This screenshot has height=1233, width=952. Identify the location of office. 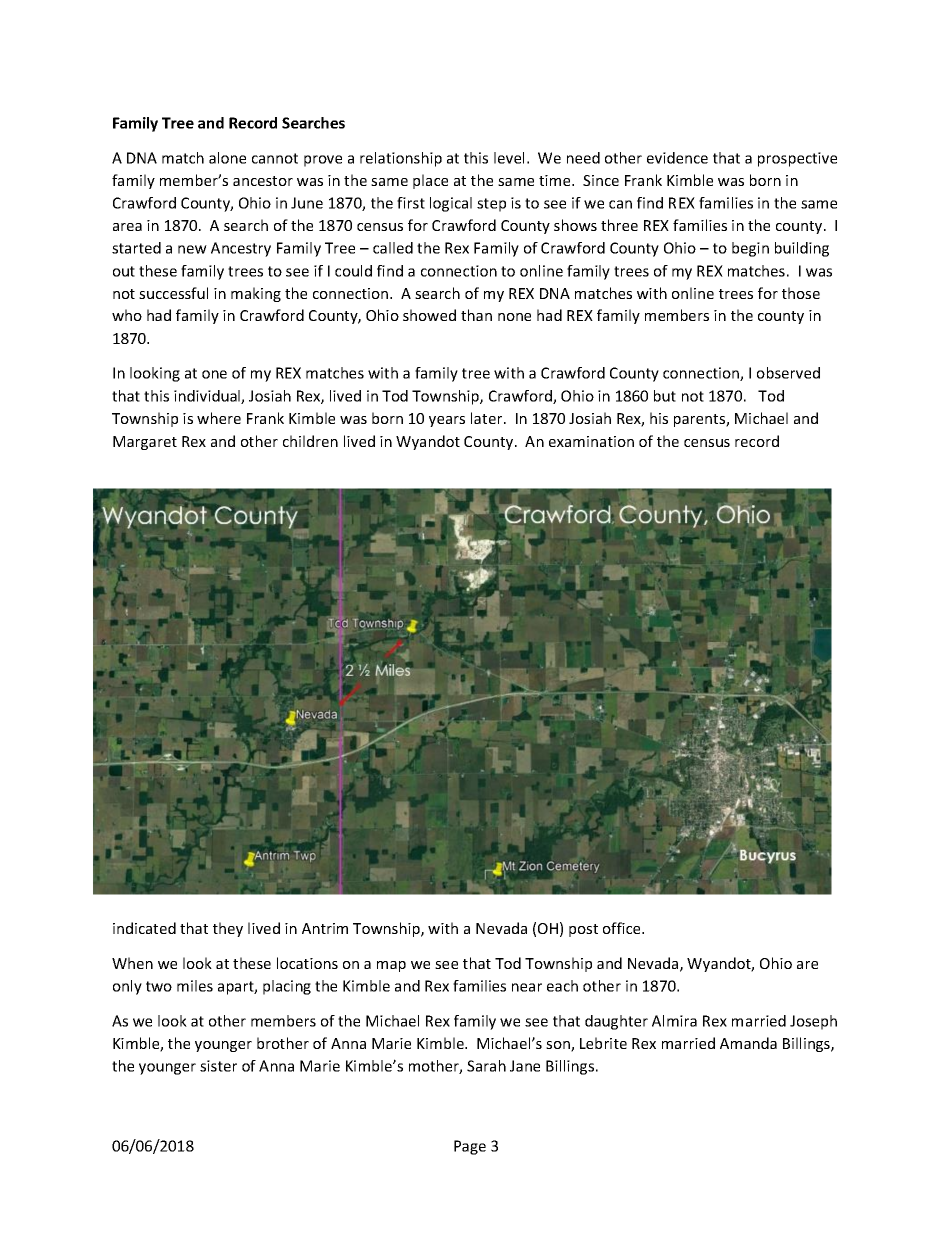
(623, 928).
